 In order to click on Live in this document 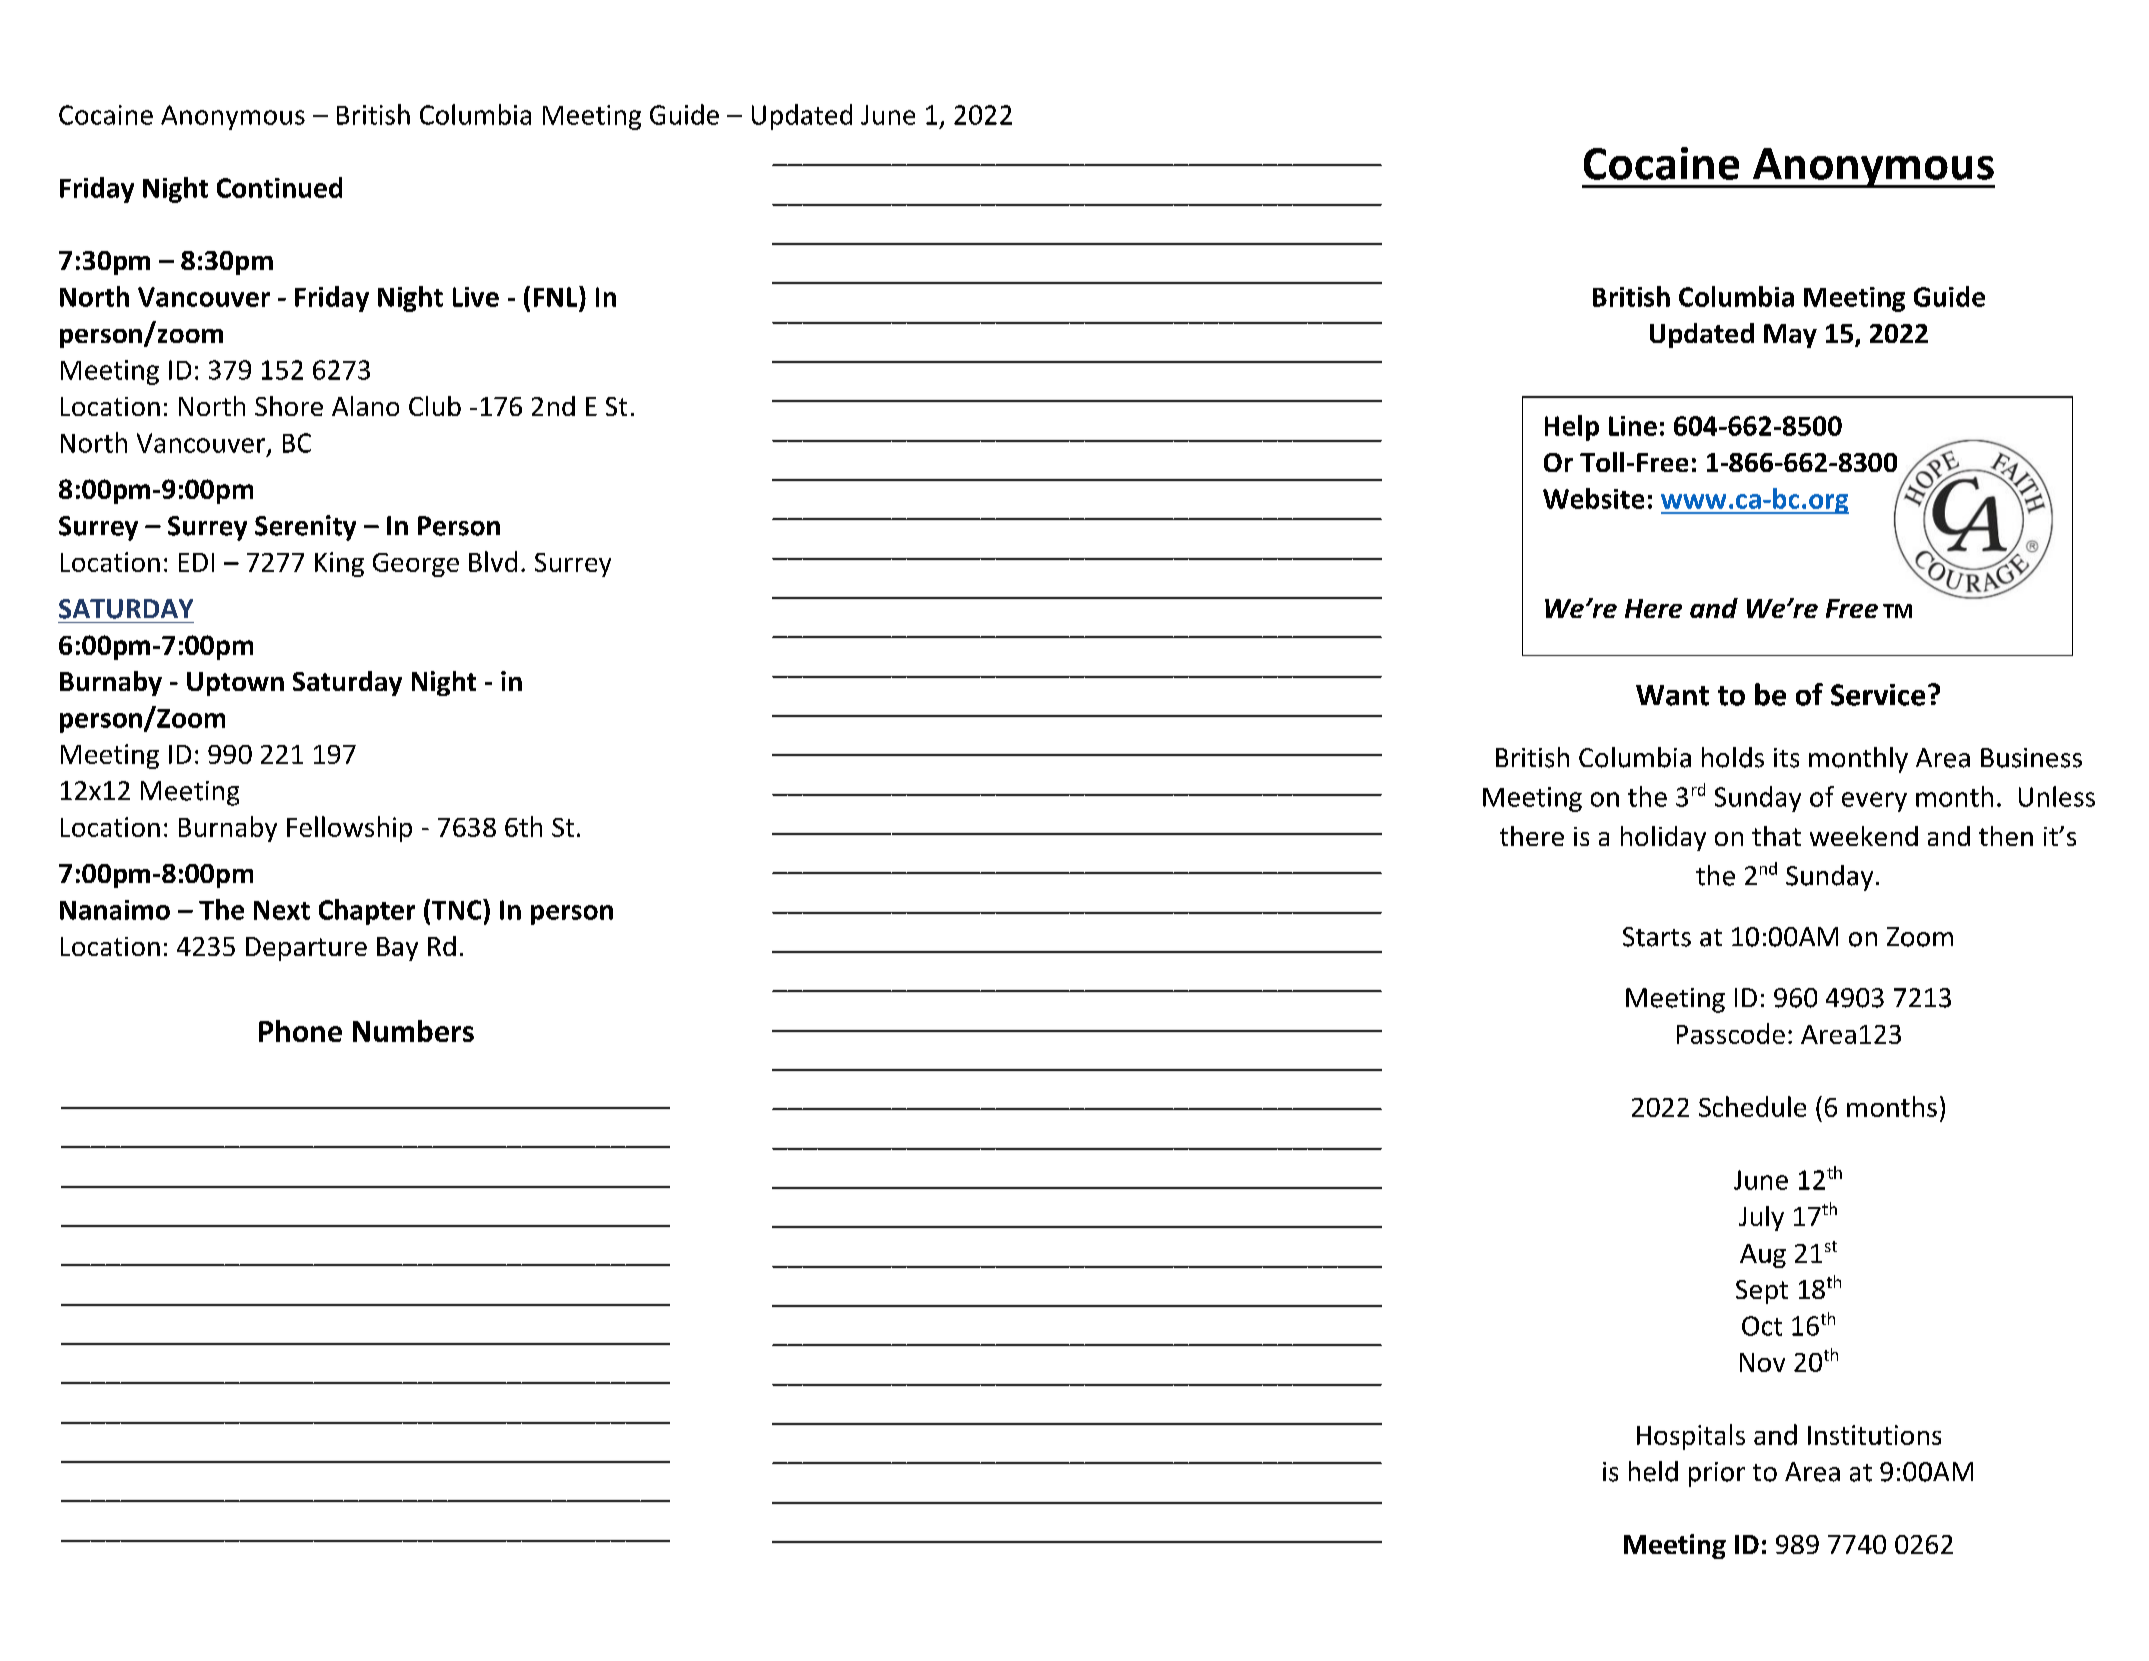, I will do `click(476, 297)`.
